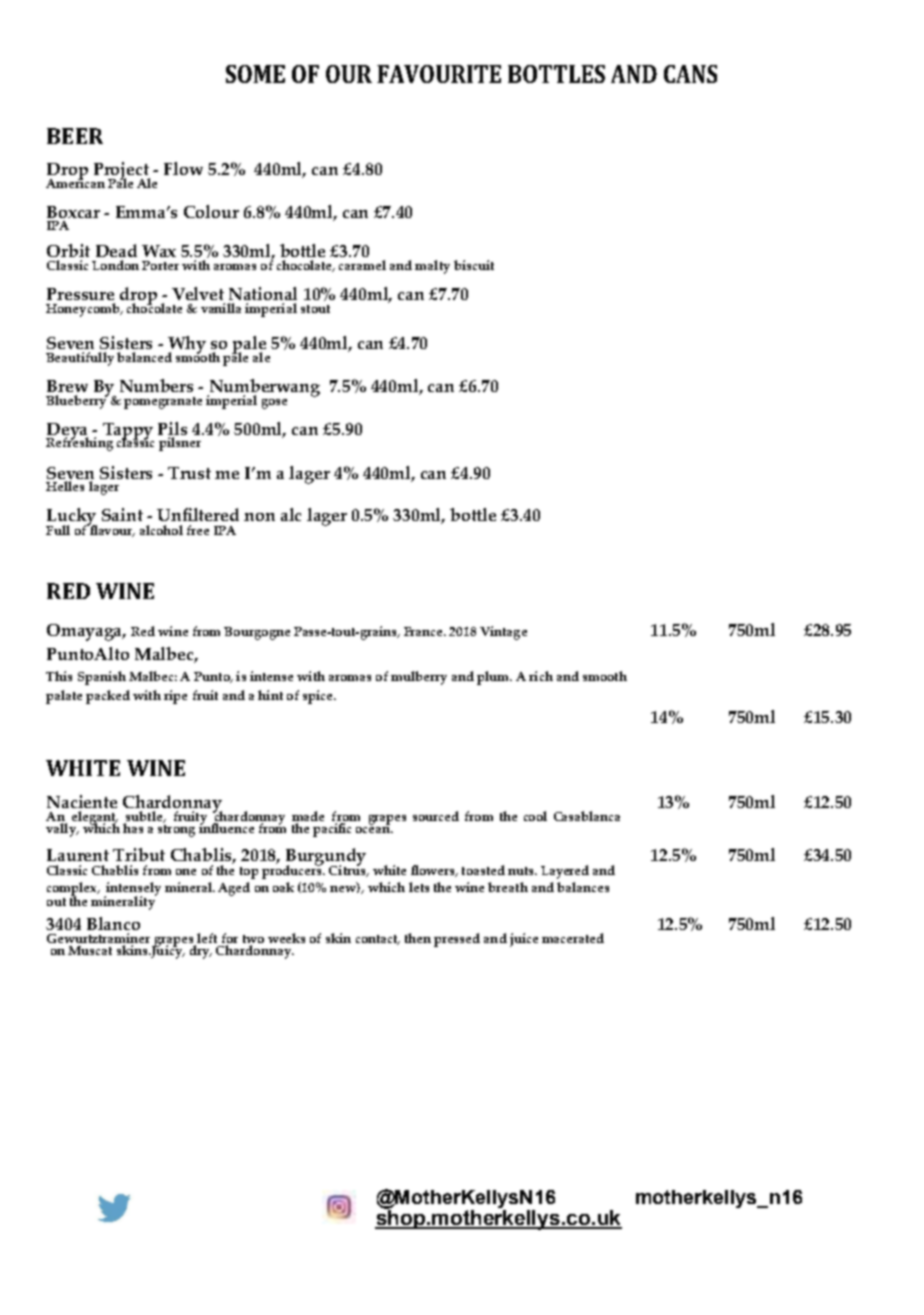 The width and height of the screenshot is (924, 1315). What do you see at coordinates (211, 211) in the screenshot?
I see `Colour` at bounding box center [211, 211].
